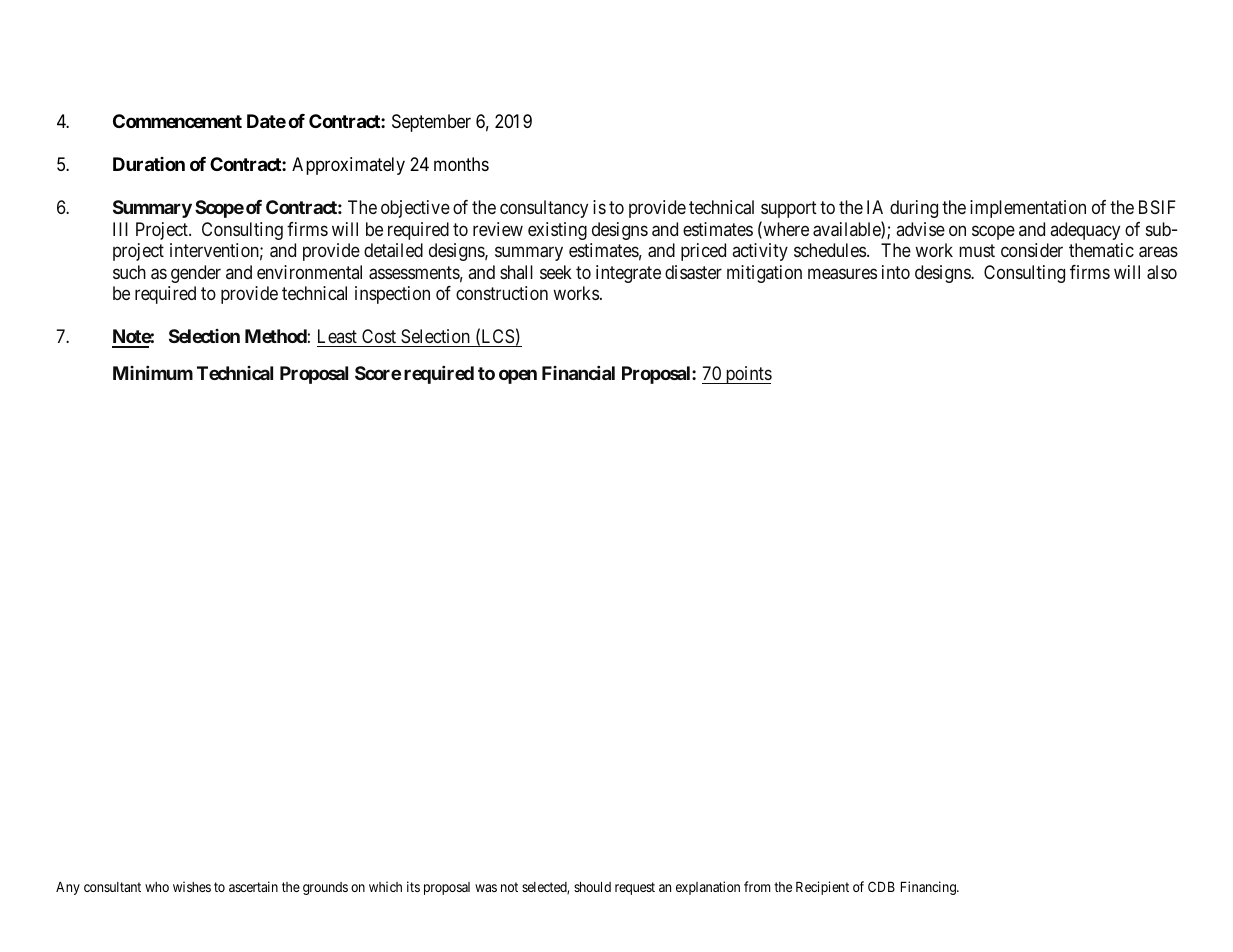  Describe the element at coordinates (747, 375) in the screenshot. I see `points` at that location.
